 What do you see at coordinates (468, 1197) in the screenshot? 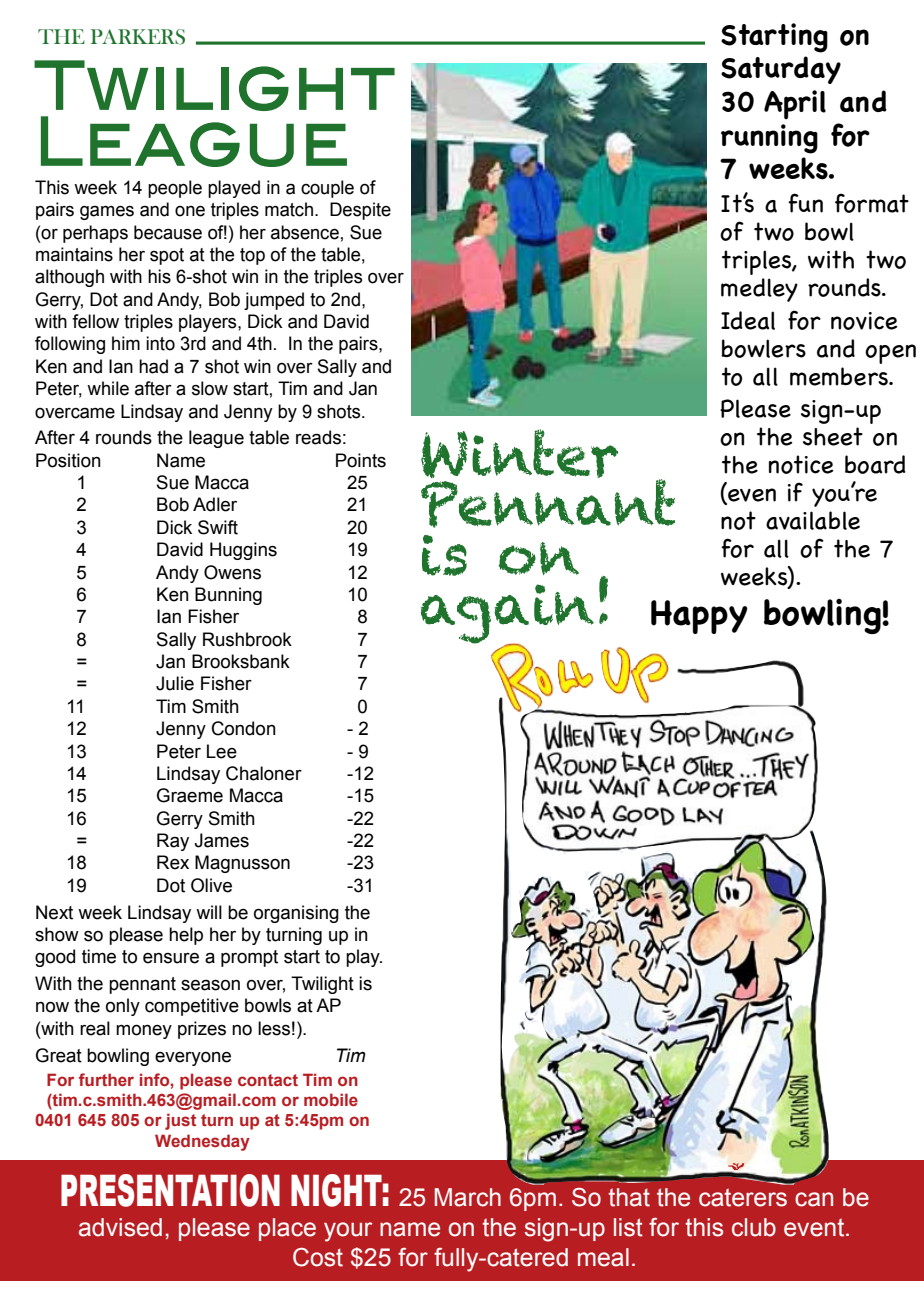
I see `March` at bounding box center [468, 1197].
